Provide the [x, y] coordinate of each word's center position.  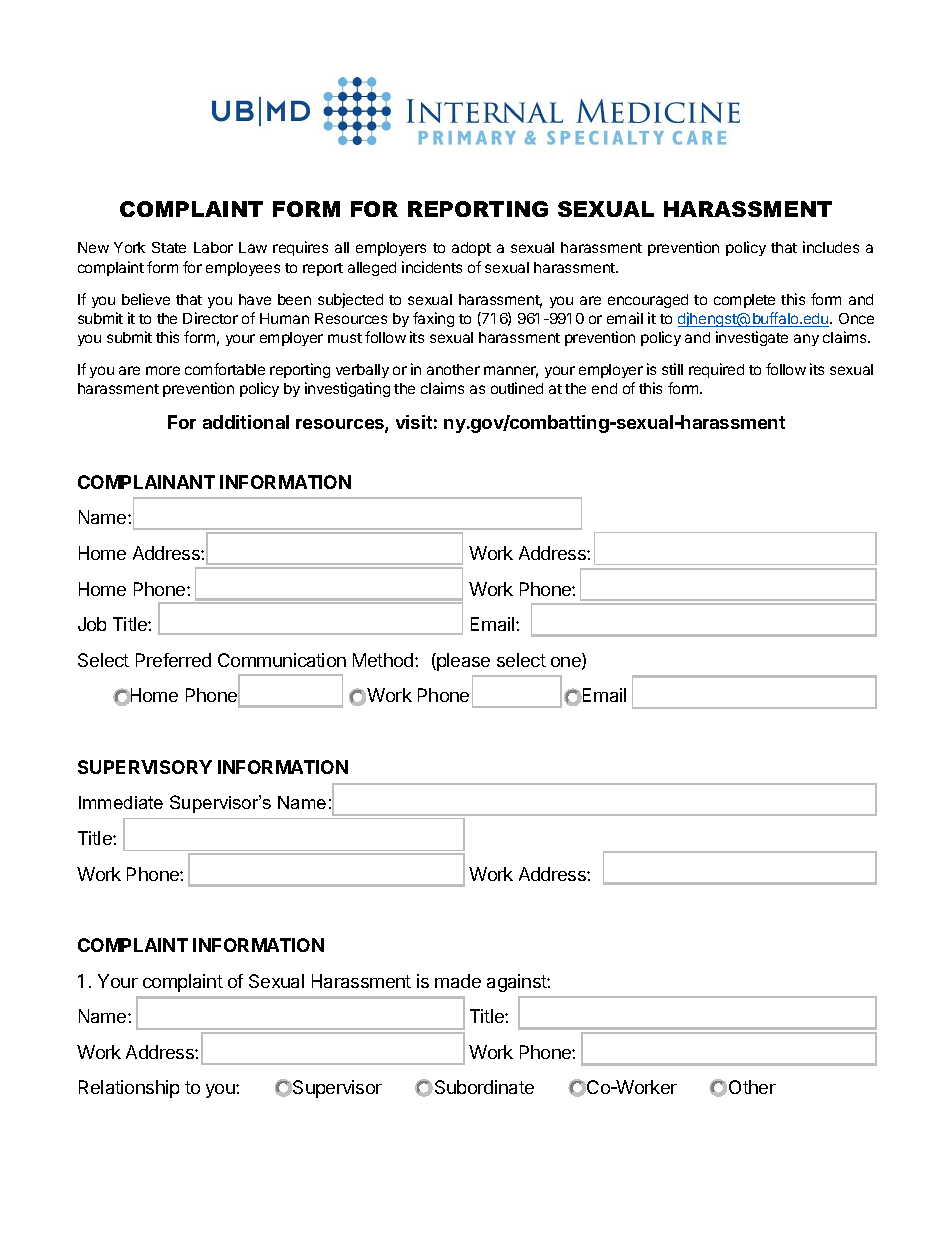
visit [414, 422]
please [462, 662]
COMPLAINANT [146, 482]
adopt [471, 249]
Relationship [129, 1089]
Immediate [121, 802]
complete [744, 301]
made [458, 981]
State [169, 247]
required [716, 370]
